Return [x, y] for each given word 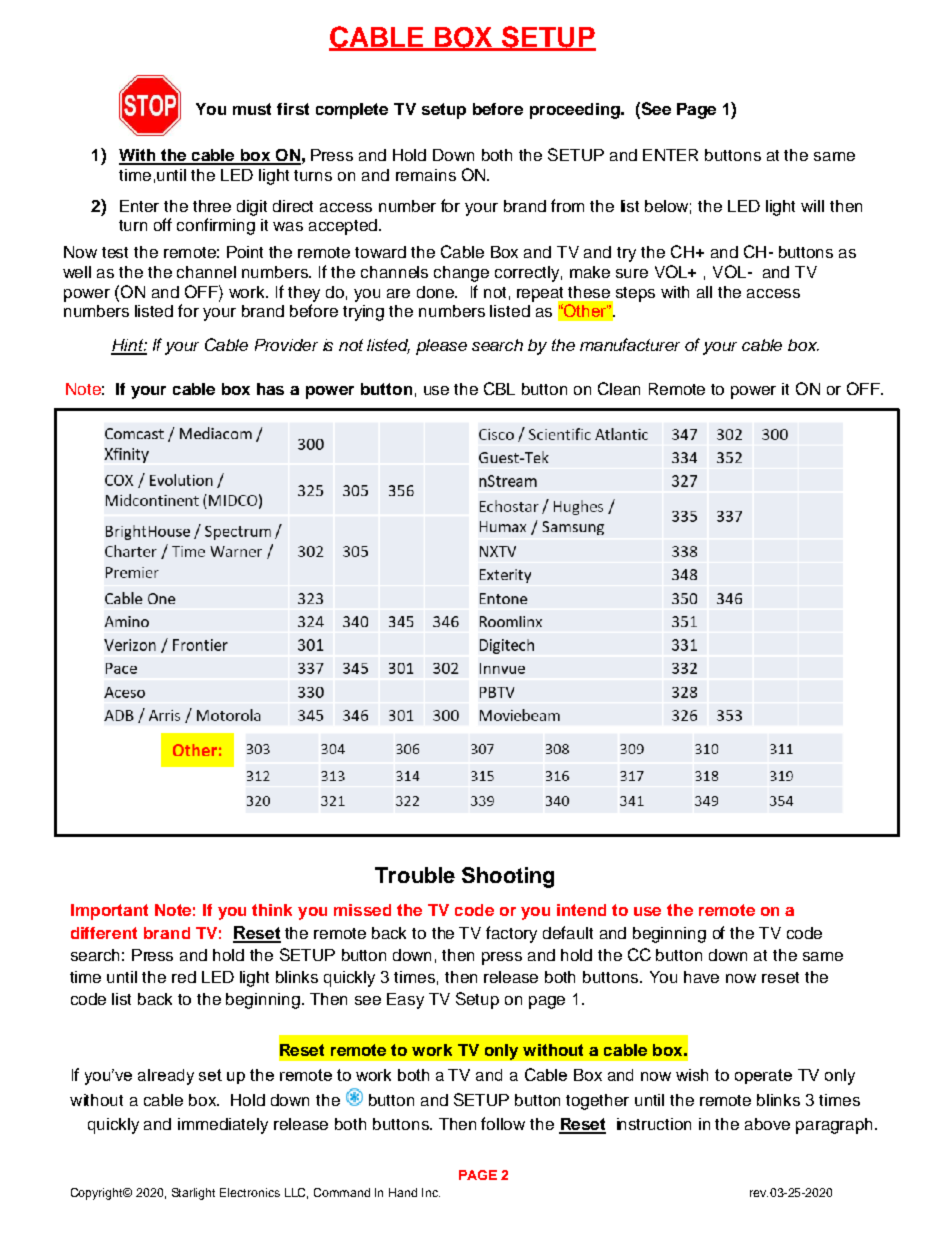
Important [109, 912]
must [252, 109]
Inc [431, 1192]
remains [426, 175]
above [767, 1124]
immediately [223, 1126]
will [812, 206]
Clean [619, 388]
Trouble [415, 875]
